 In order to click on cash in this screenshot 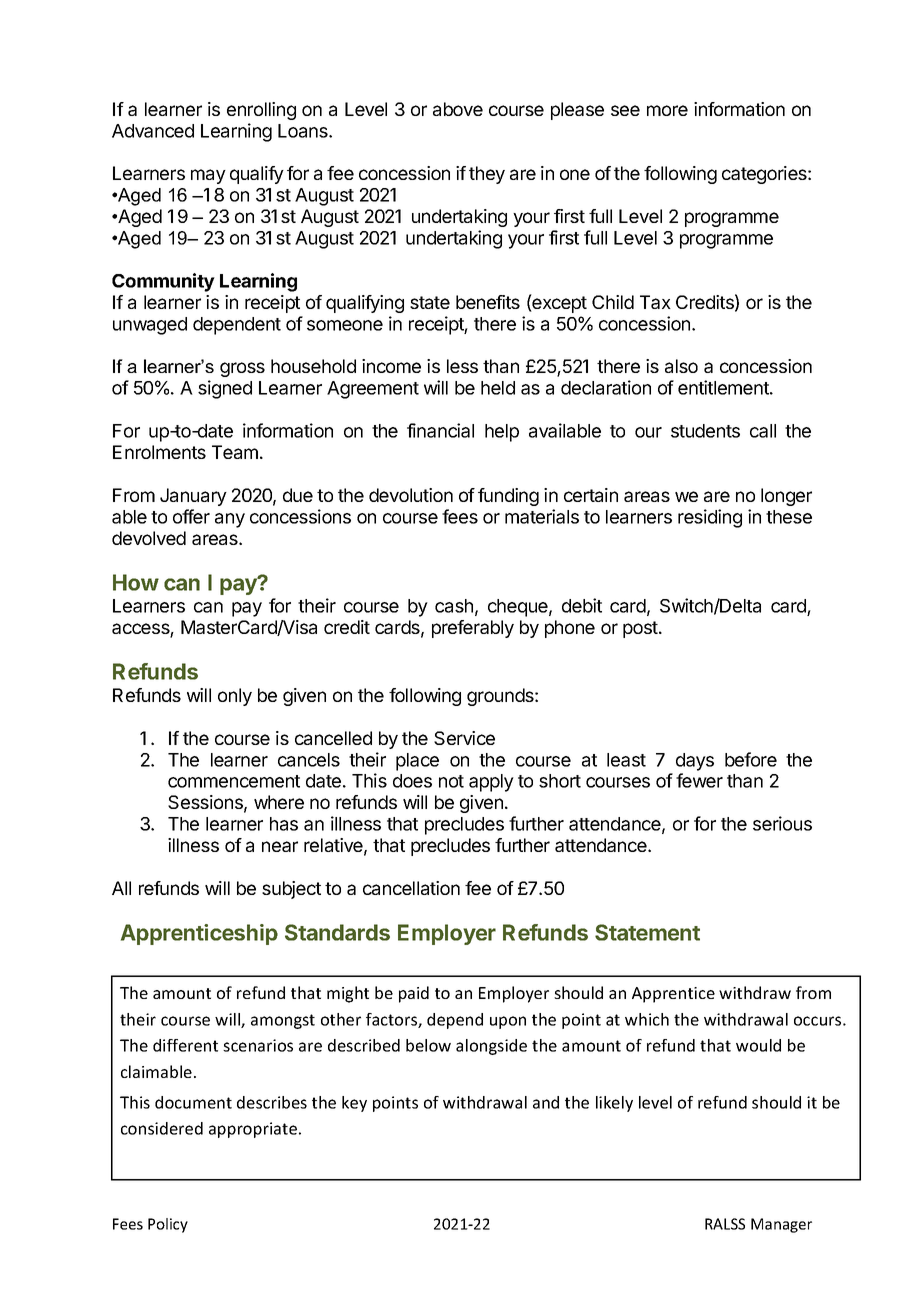, I will do `click(454, 606)`.
